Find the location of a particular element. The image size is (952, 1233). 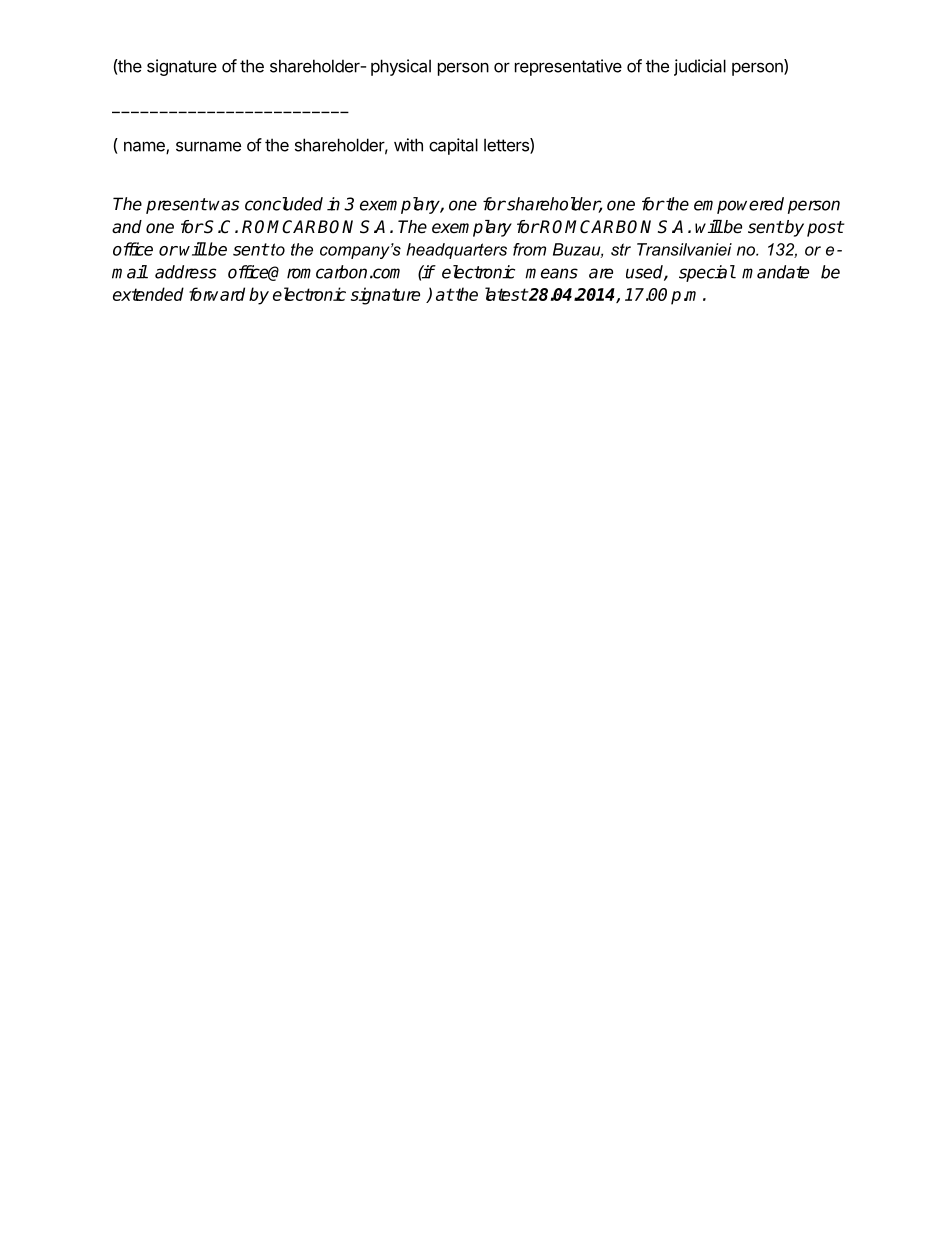

was is located at coordinates (224, 205).
